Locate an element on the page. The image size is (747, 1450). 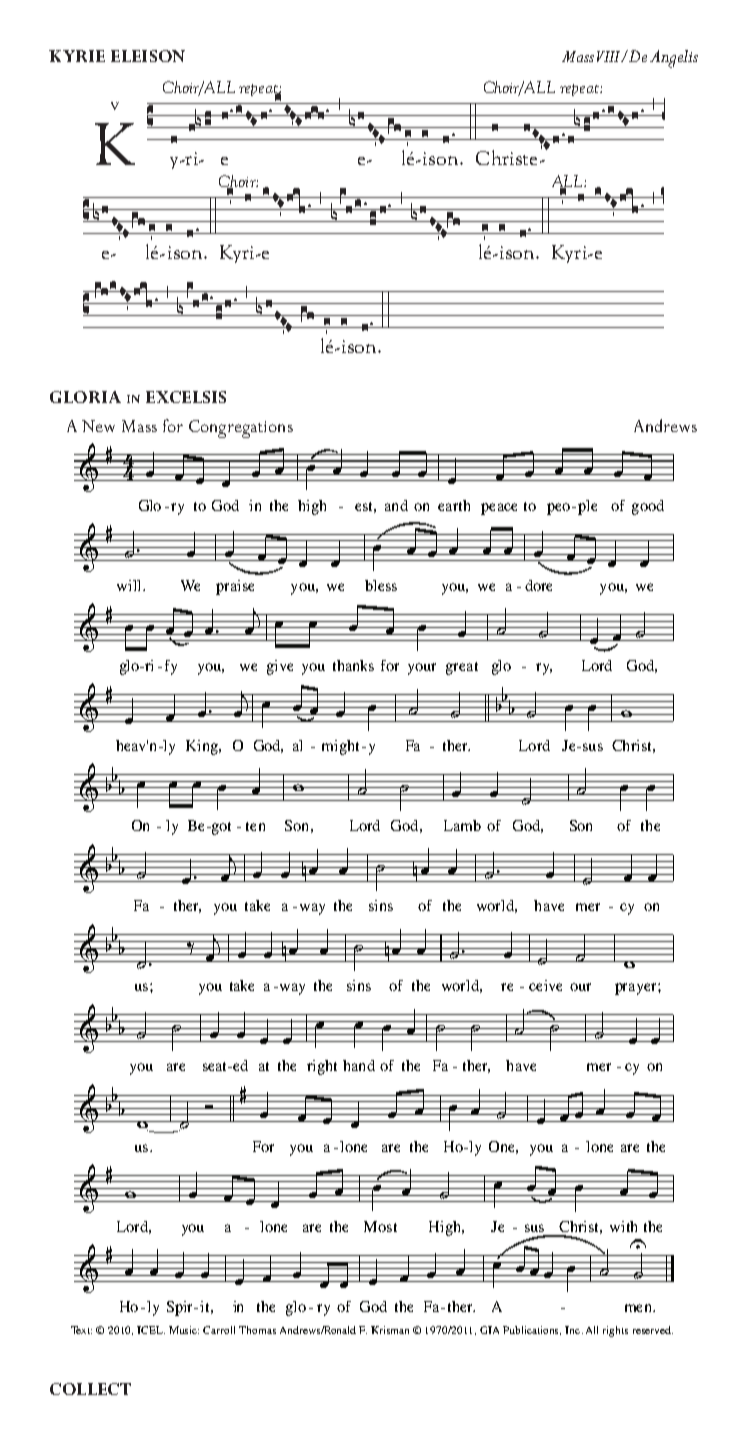
might is located at coordinates (340, 747).
